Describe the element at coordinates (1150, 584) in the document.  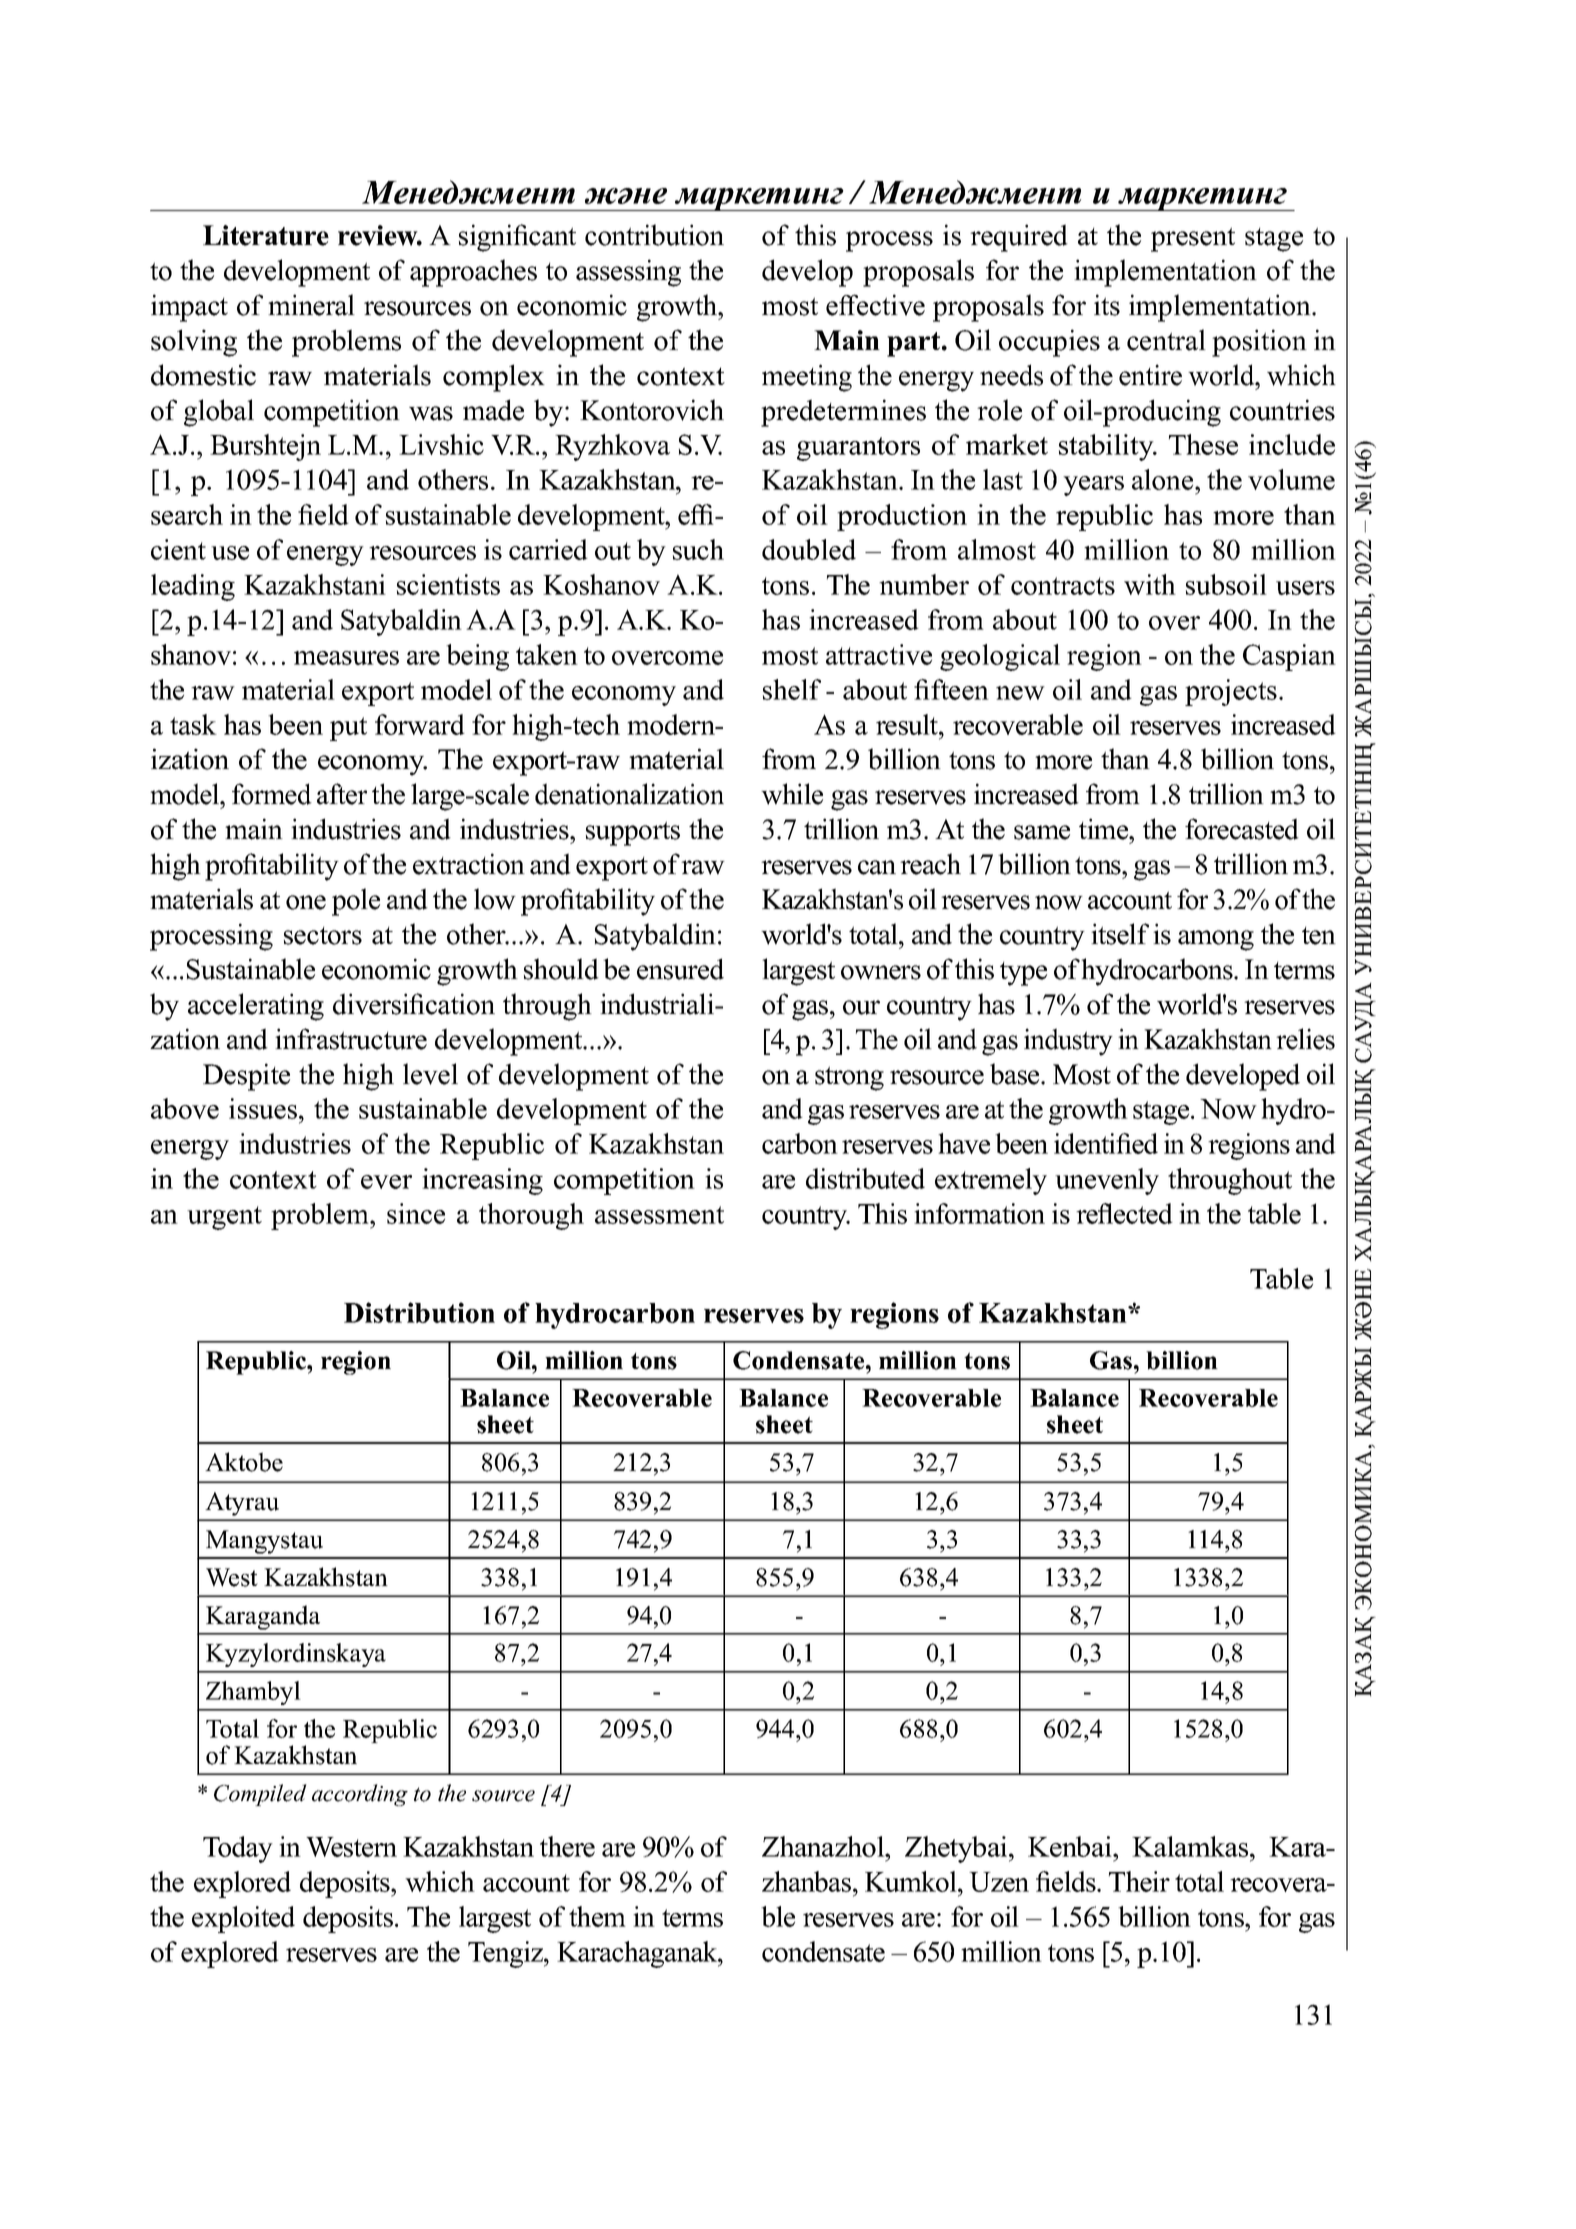
I see `with` at that location.
